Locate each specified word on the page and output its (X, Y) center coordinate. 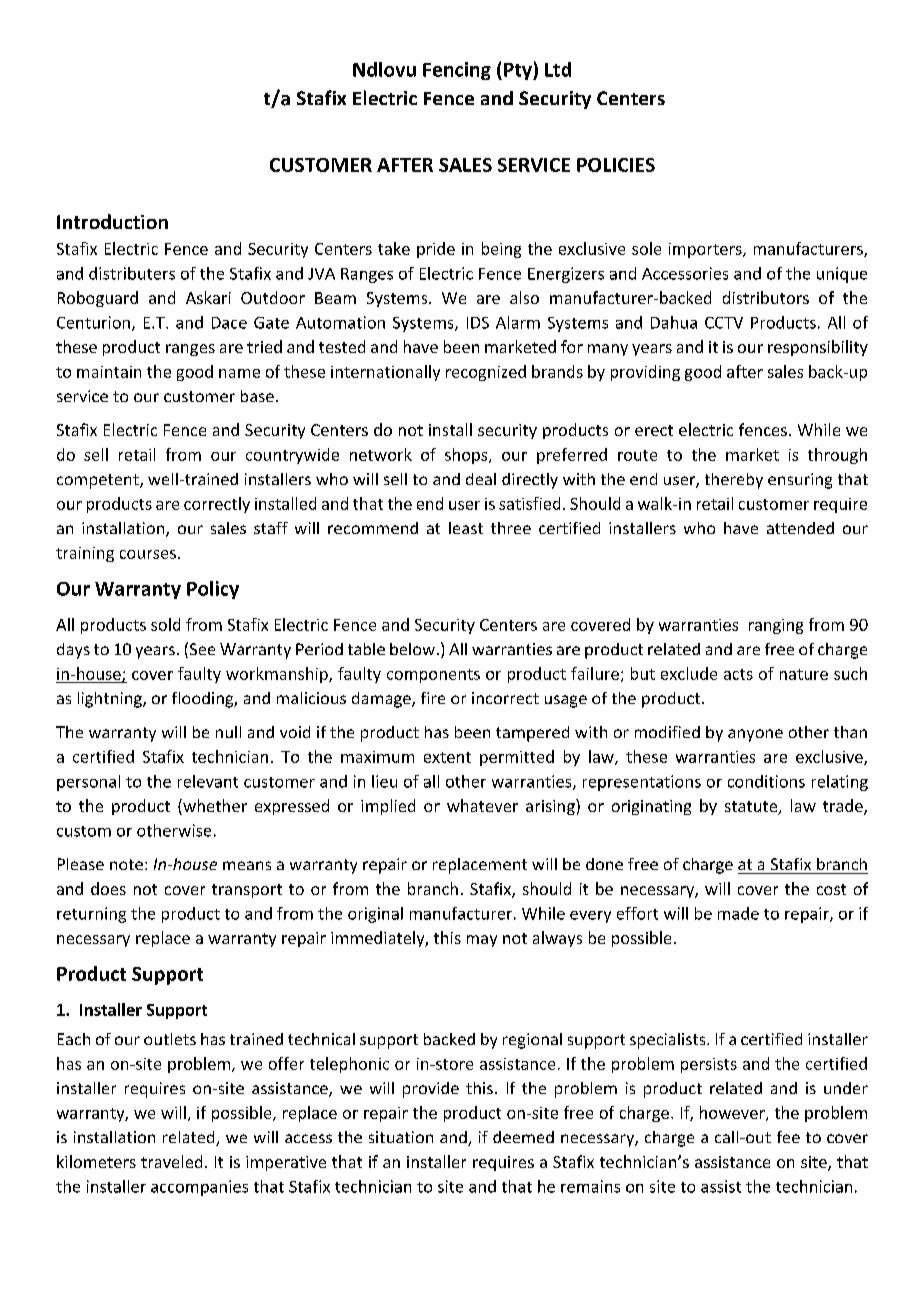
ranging (776, 626)
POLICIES (616, 165)
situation (401, 1137)
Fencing (457, 71)
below (412, 649)
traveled (171, 1161)
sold (165, 624)
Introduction (112, 221)
